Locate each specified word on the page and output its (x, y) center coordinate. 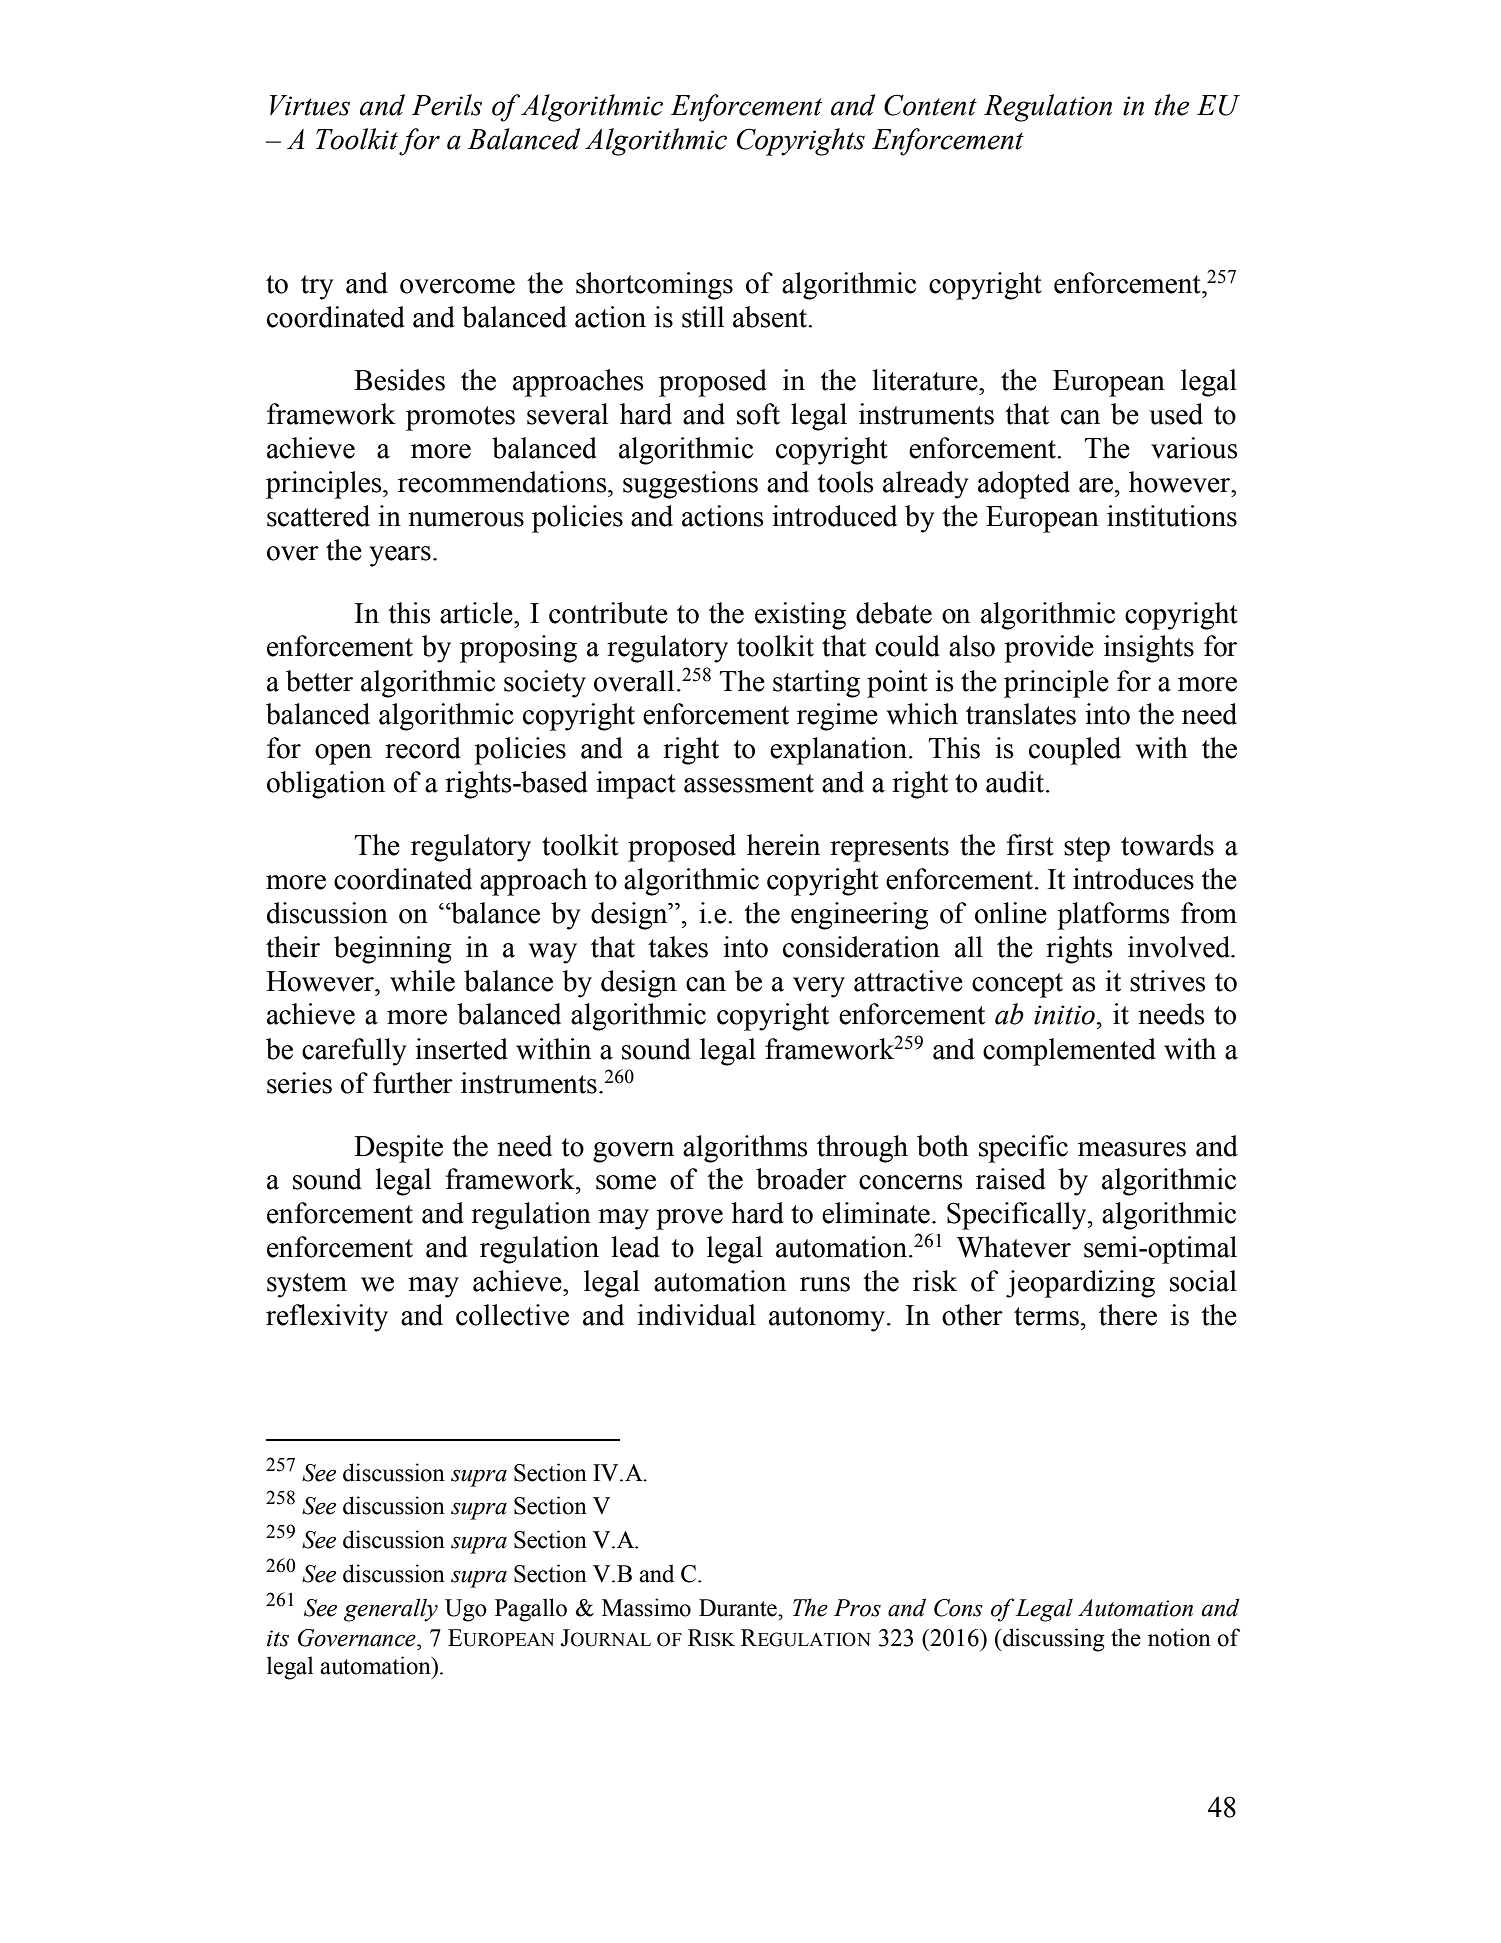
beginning (393, 950)
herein (783, 845)
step (1087, 849)
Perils (447, 105)
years (400, 556)
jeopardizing (1080, 1284)
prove (689, 1219)
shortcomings (654, 286)
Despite (398, 1149)
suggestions (690, 485)
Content (930, 105)
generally (391, 1610)
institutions (1172, 516)
